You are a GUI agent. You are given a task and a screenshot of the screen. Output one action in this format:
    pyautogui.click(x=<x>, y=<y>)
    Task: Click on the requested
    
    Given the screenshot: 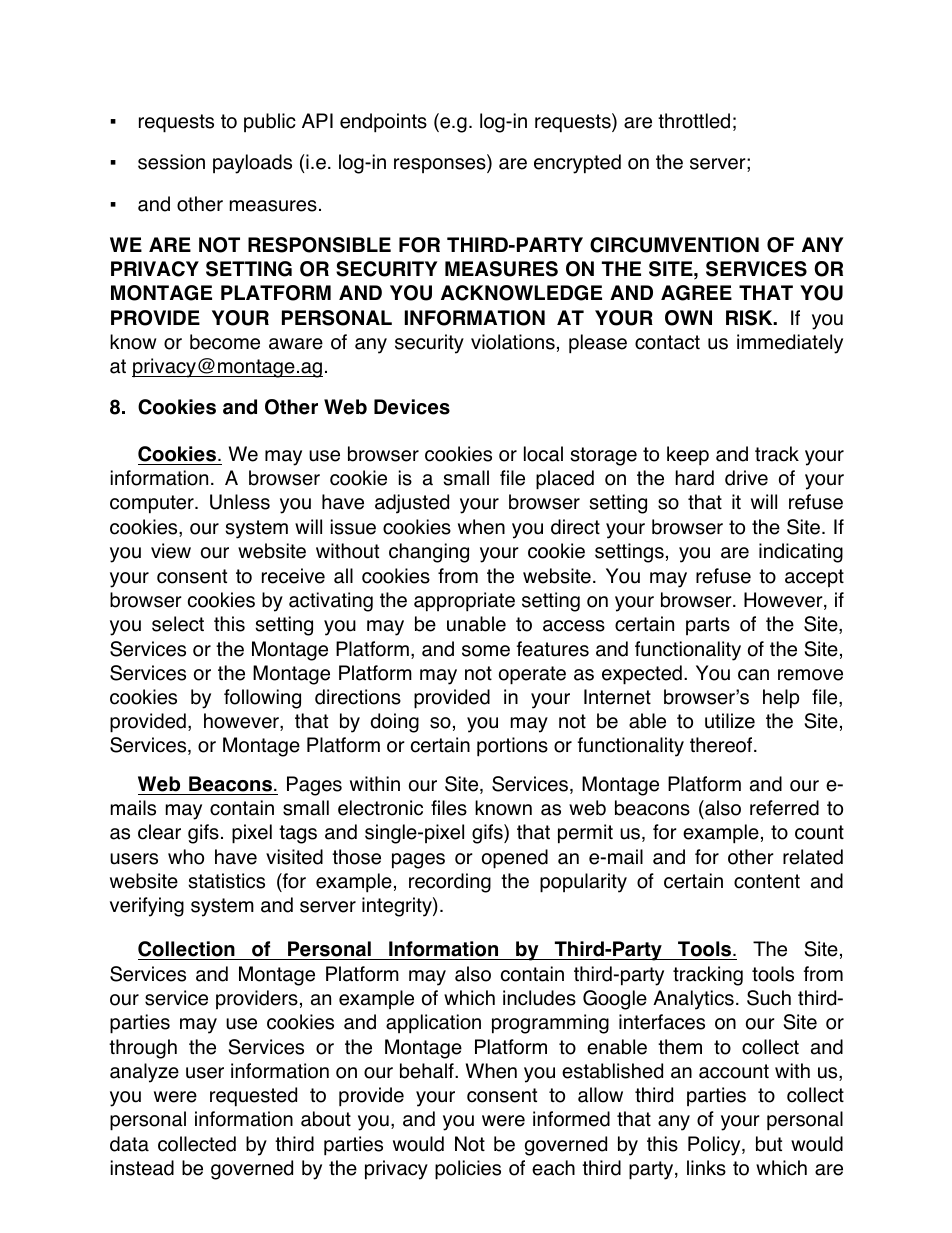 What is the action you would take?
    pyautogui.click(x=253, y=1097)
